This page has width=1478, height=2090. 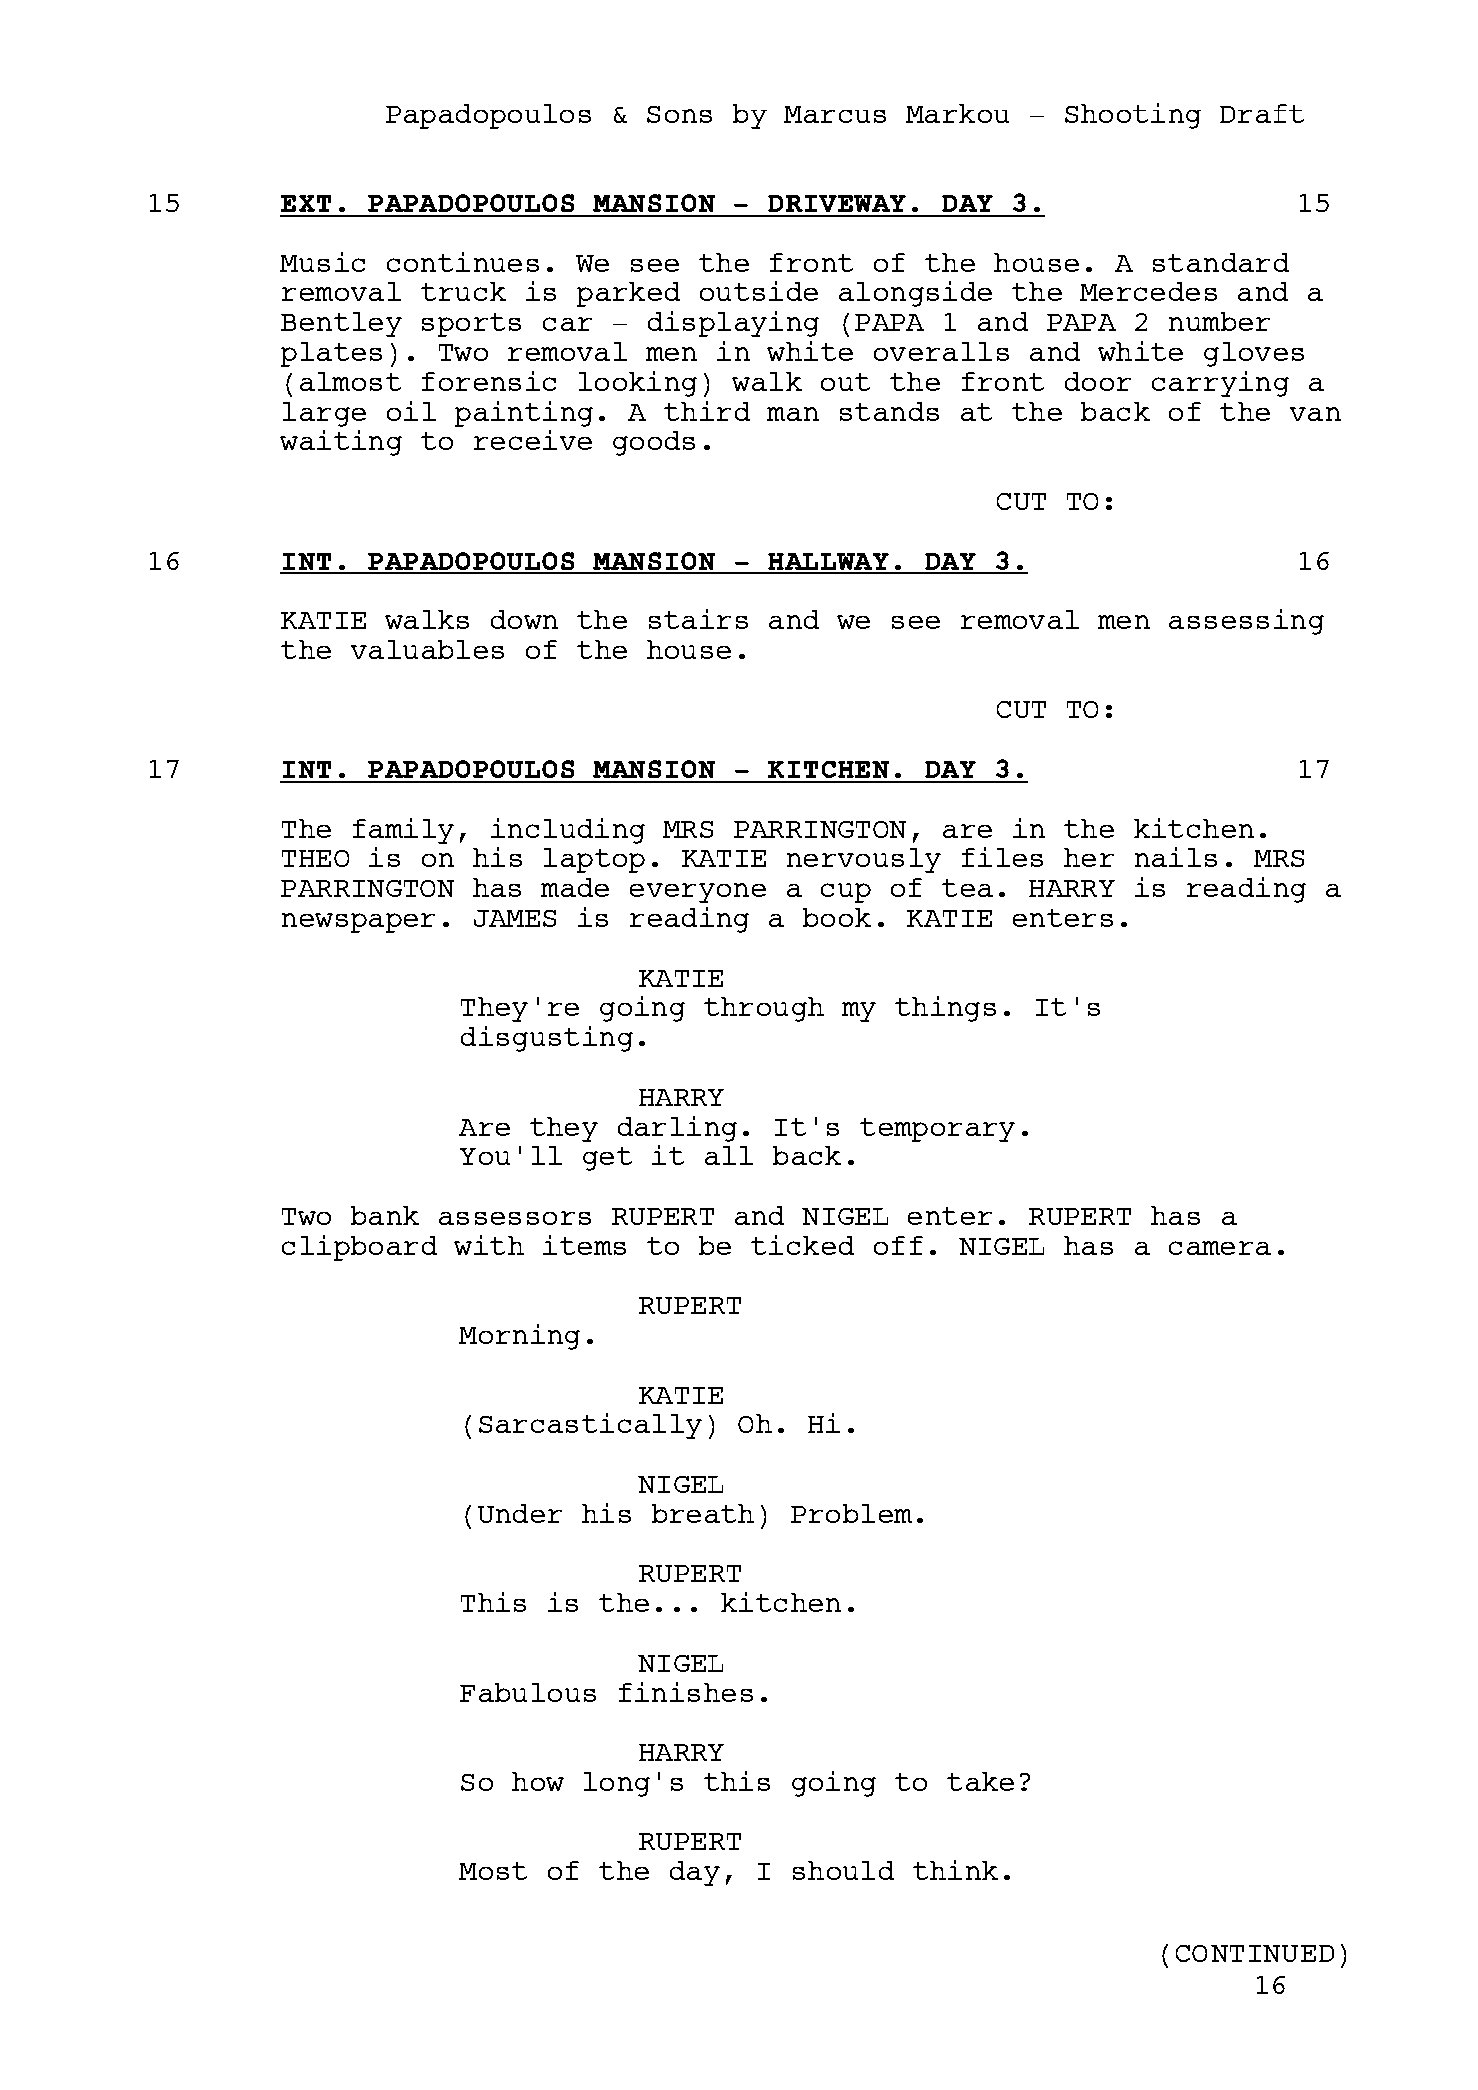 What do you see at coordinates (864, 860) in the page?
I see `nervously` at bounding box center [864, 860].
